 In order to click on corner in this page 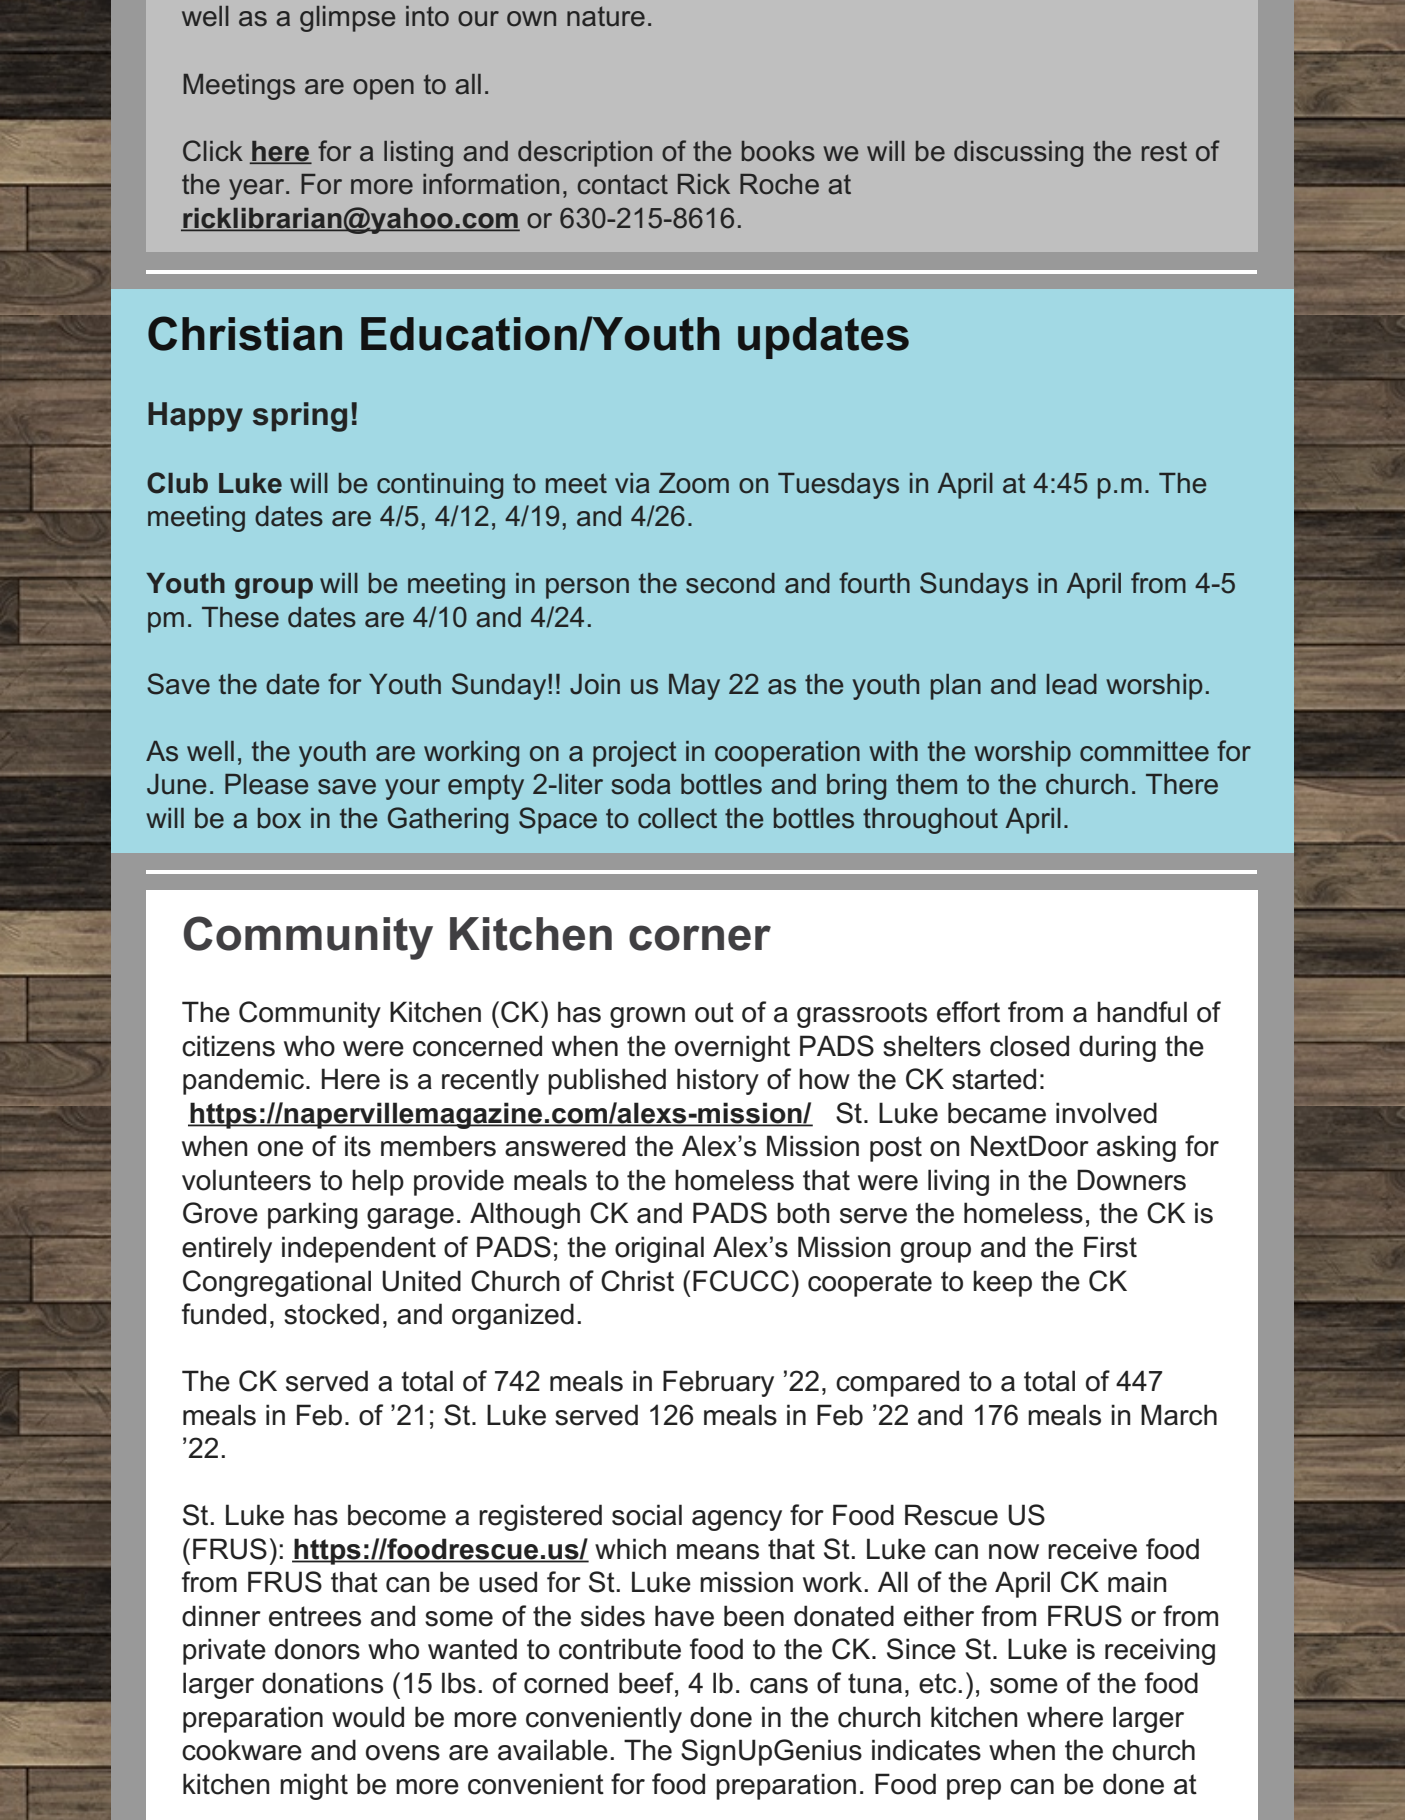, I will do `click(700, 938)`.
